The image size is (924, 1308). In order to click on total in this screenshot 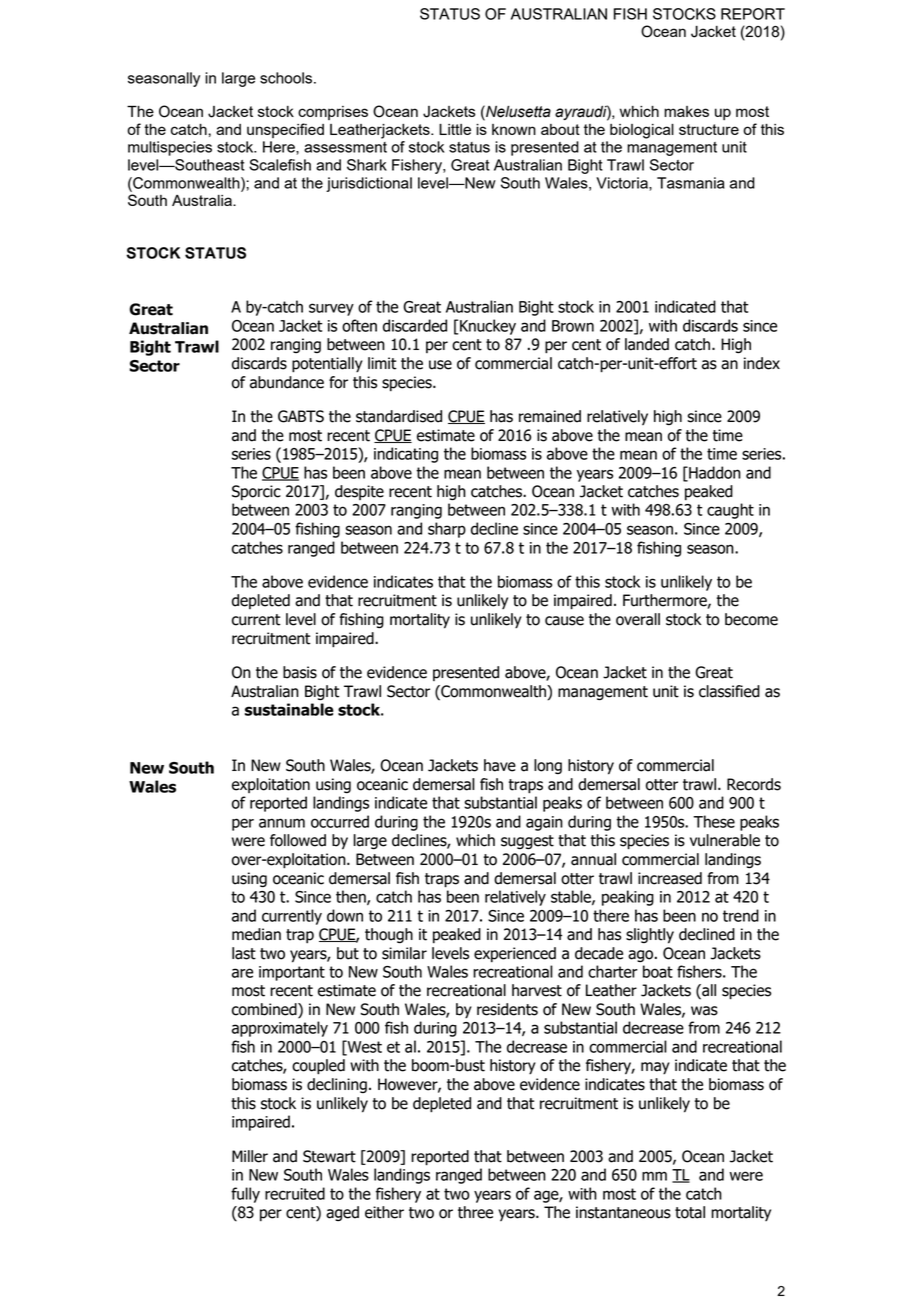, I will do `click(690, 1212)`.
